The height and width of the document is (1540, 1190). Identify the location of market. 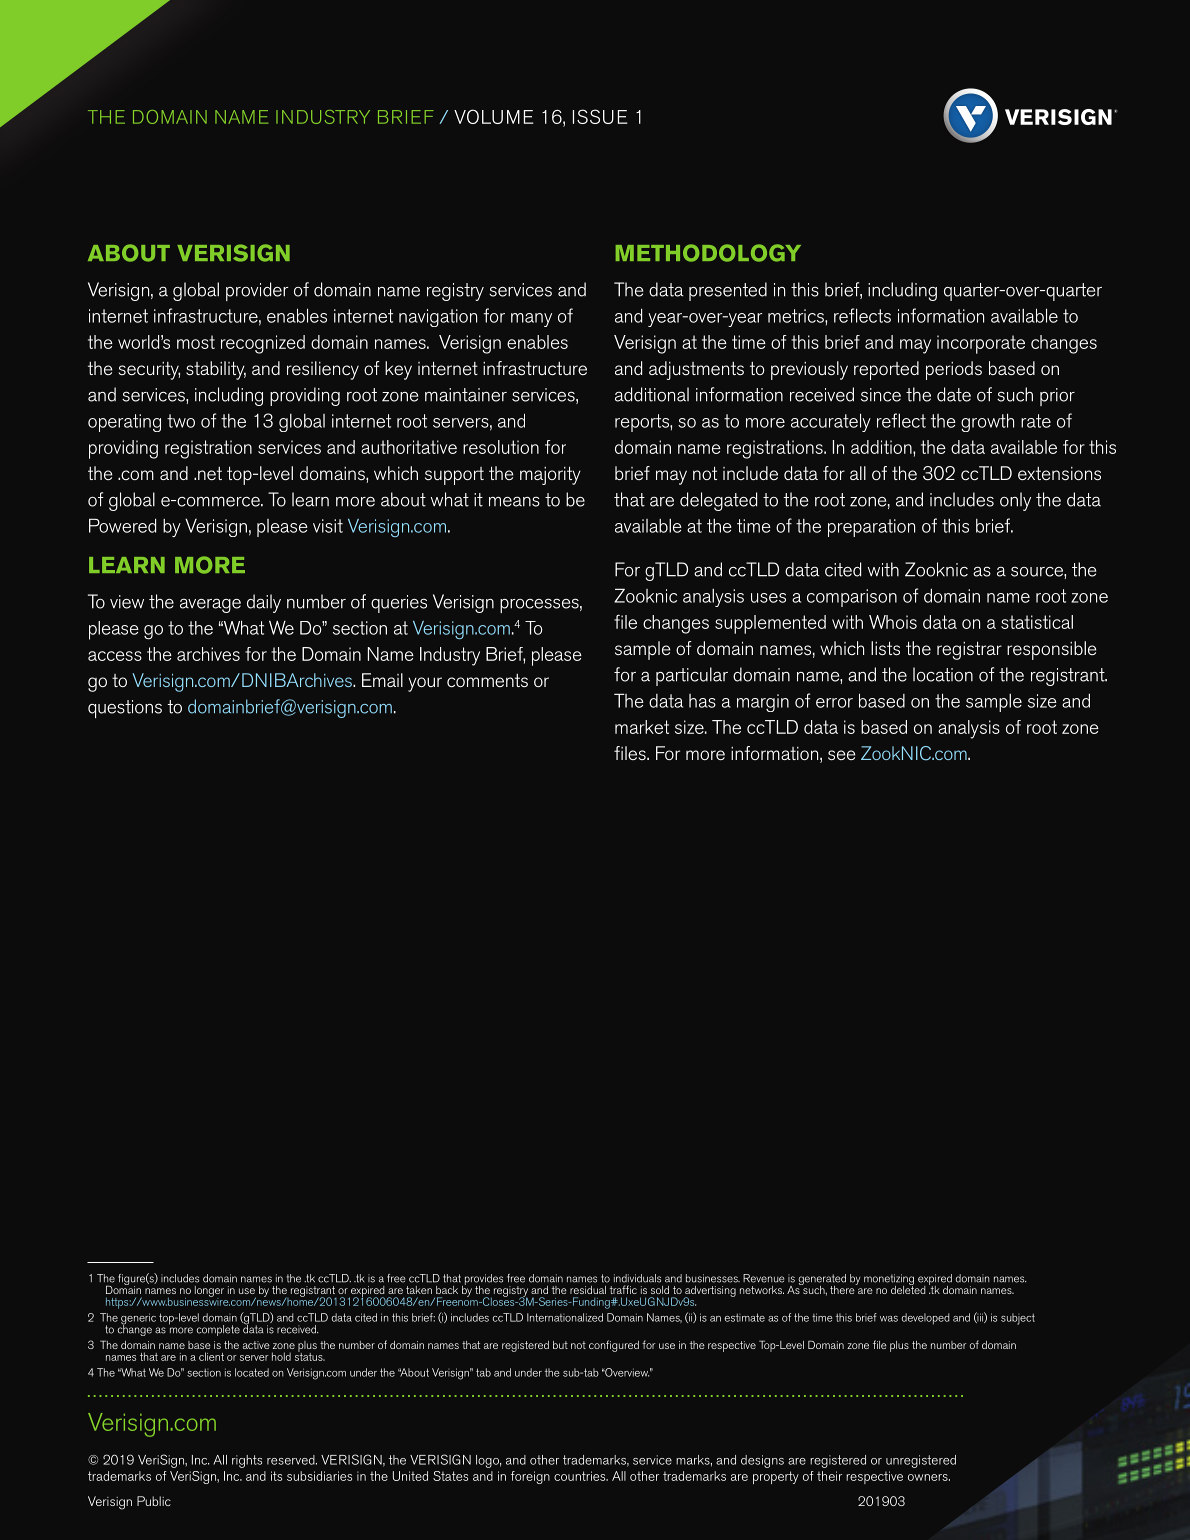
(642, 727).
